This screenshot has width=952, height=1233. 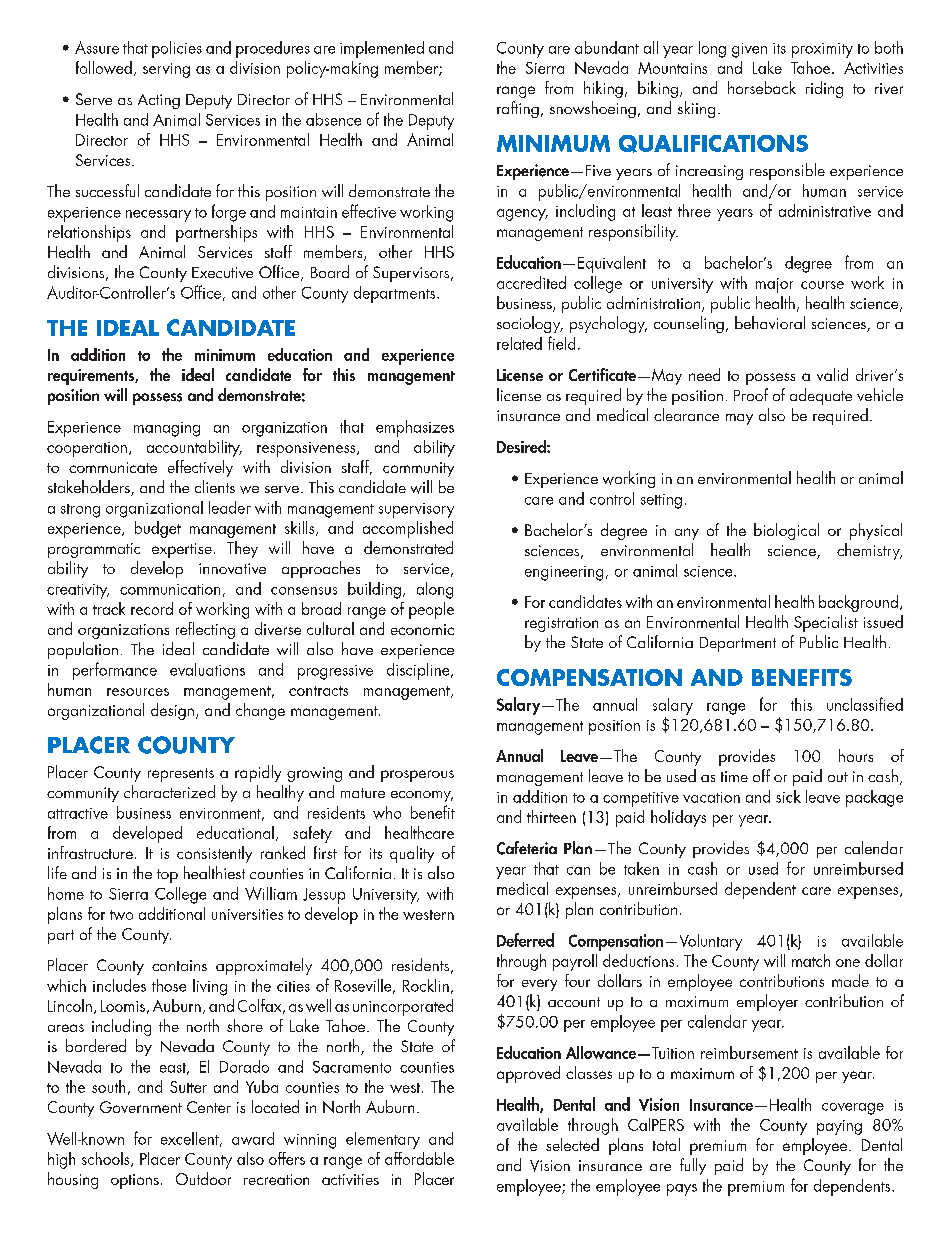 What do you see at coordinates (135, 1181) in the screenshot?
I see `options` at bounding box center [135, 1181].
